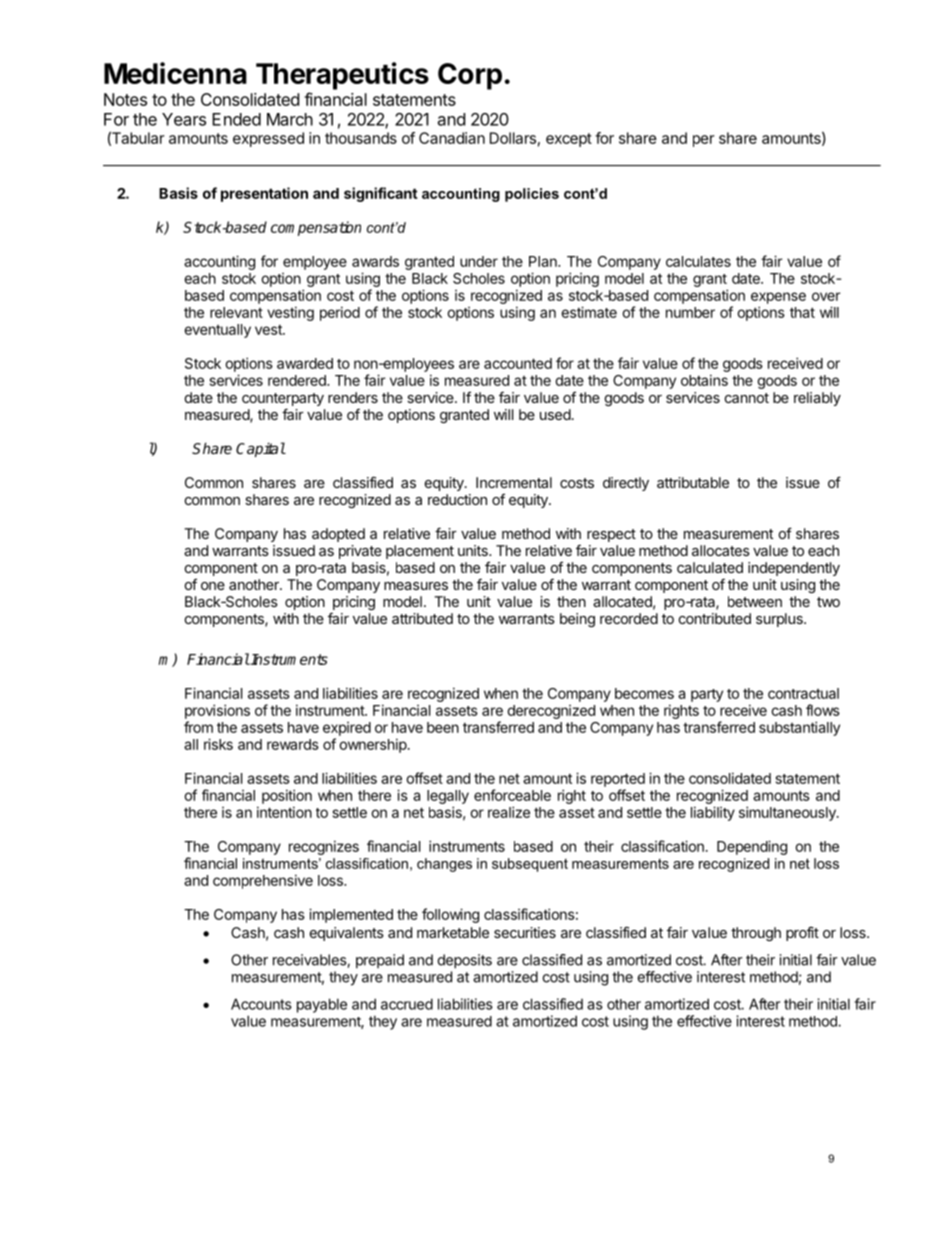  Describe the element at coordinates (443, 727) in the screenshot. I see `been` at that location.
